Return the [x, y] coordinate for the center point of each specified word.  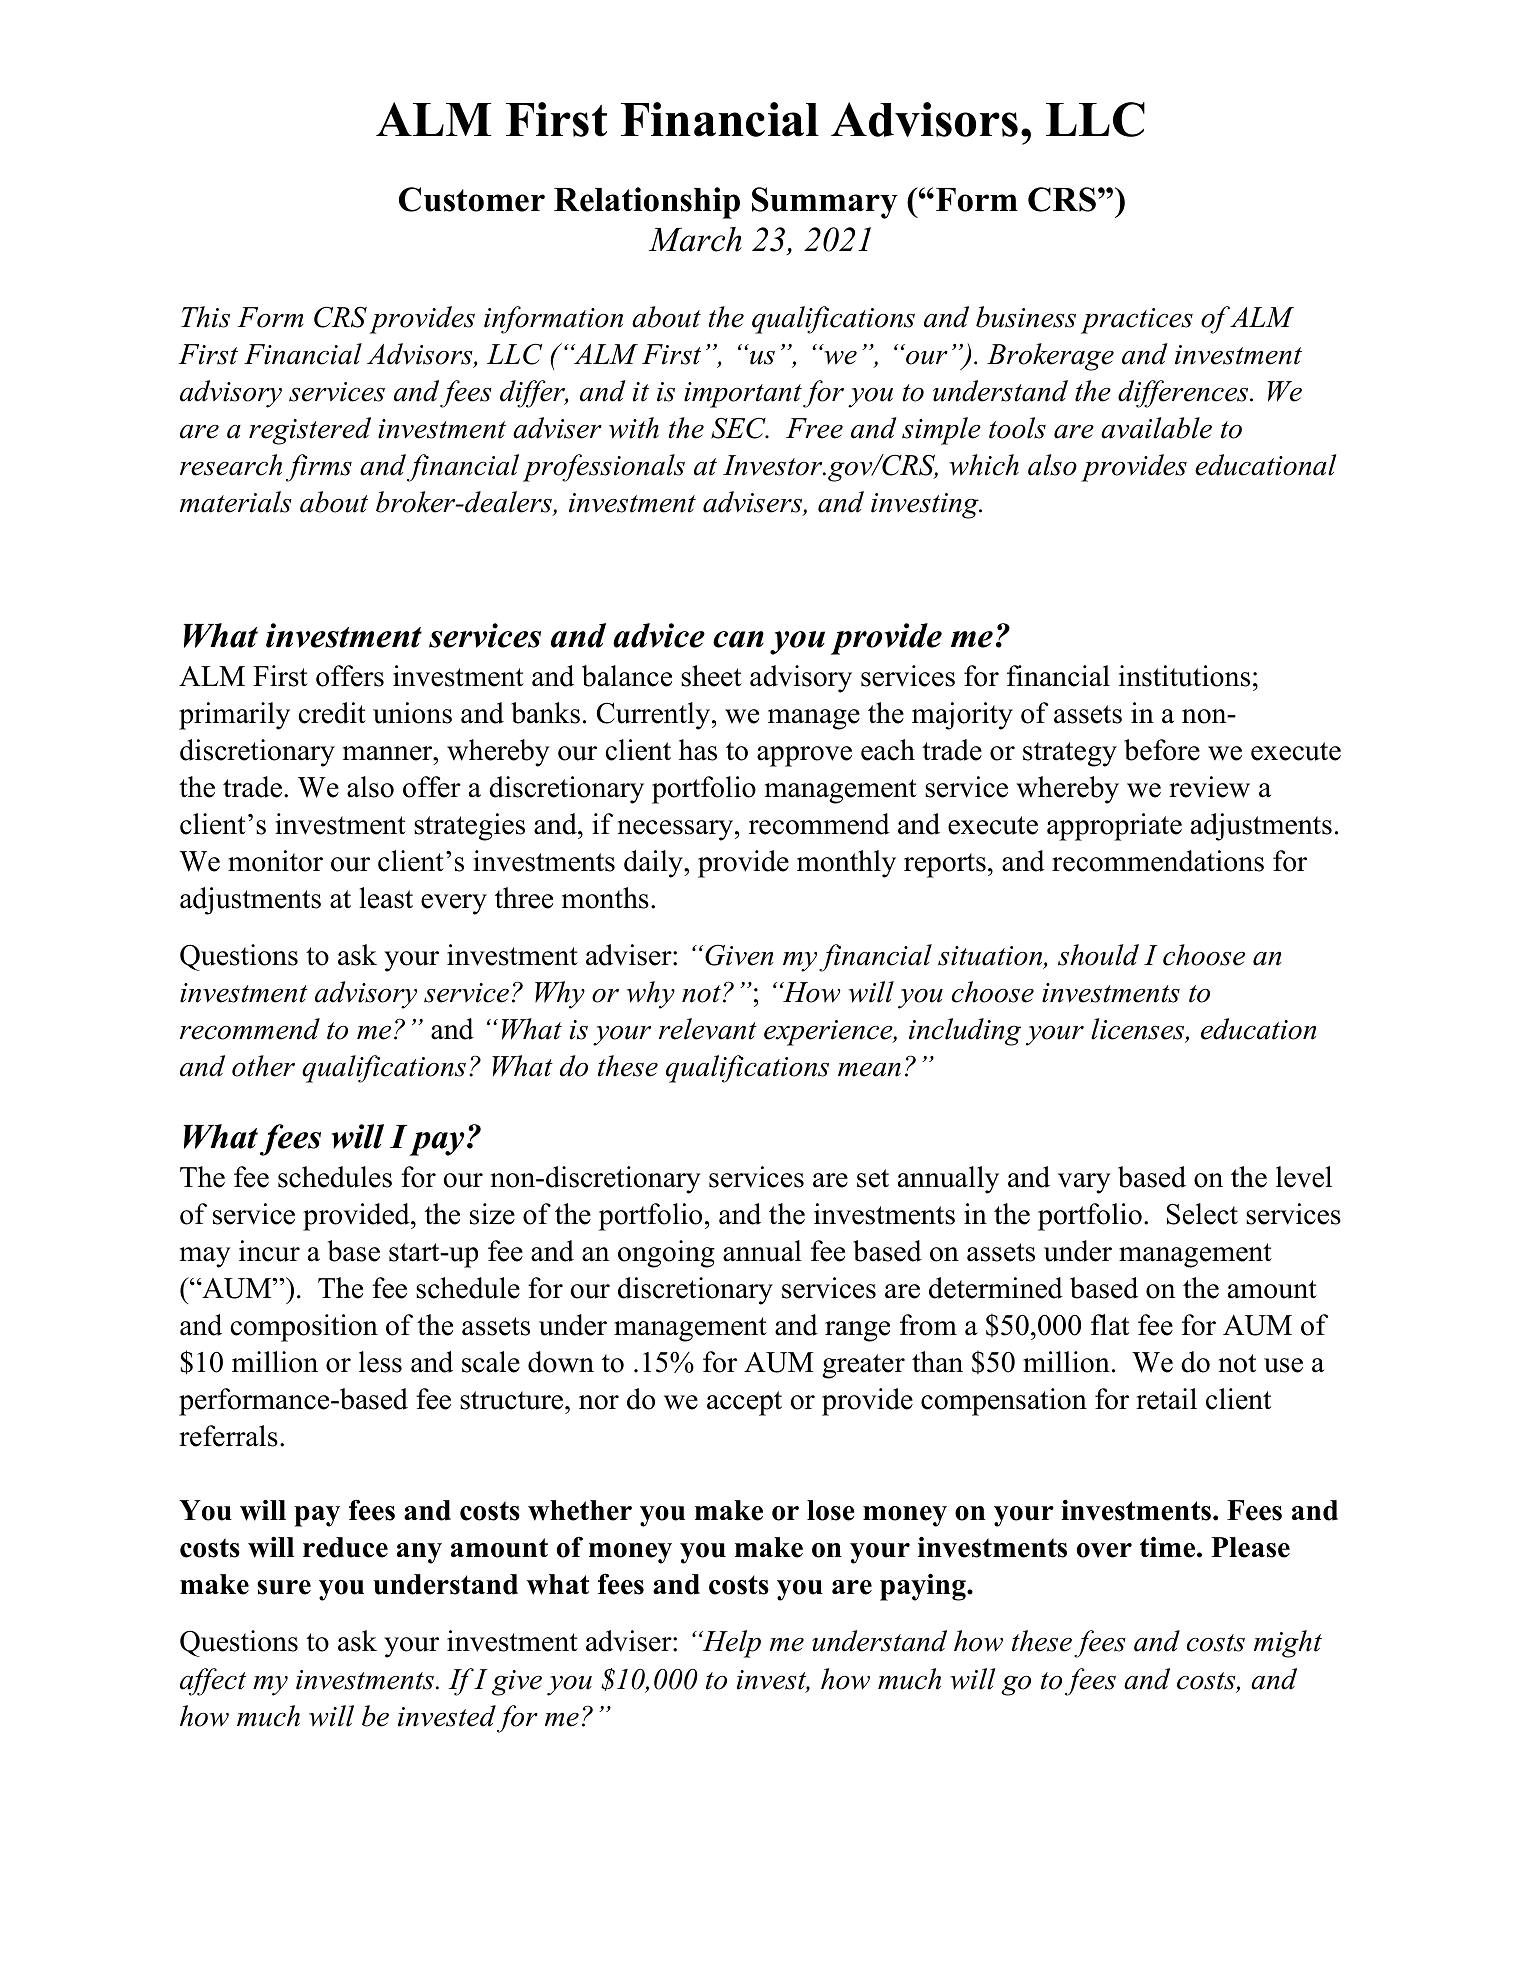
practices [1137, 321]
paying [924, 1587]
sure [284, 1587]
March [695, 239]
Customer [472, 199]
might [1288, 1644]
